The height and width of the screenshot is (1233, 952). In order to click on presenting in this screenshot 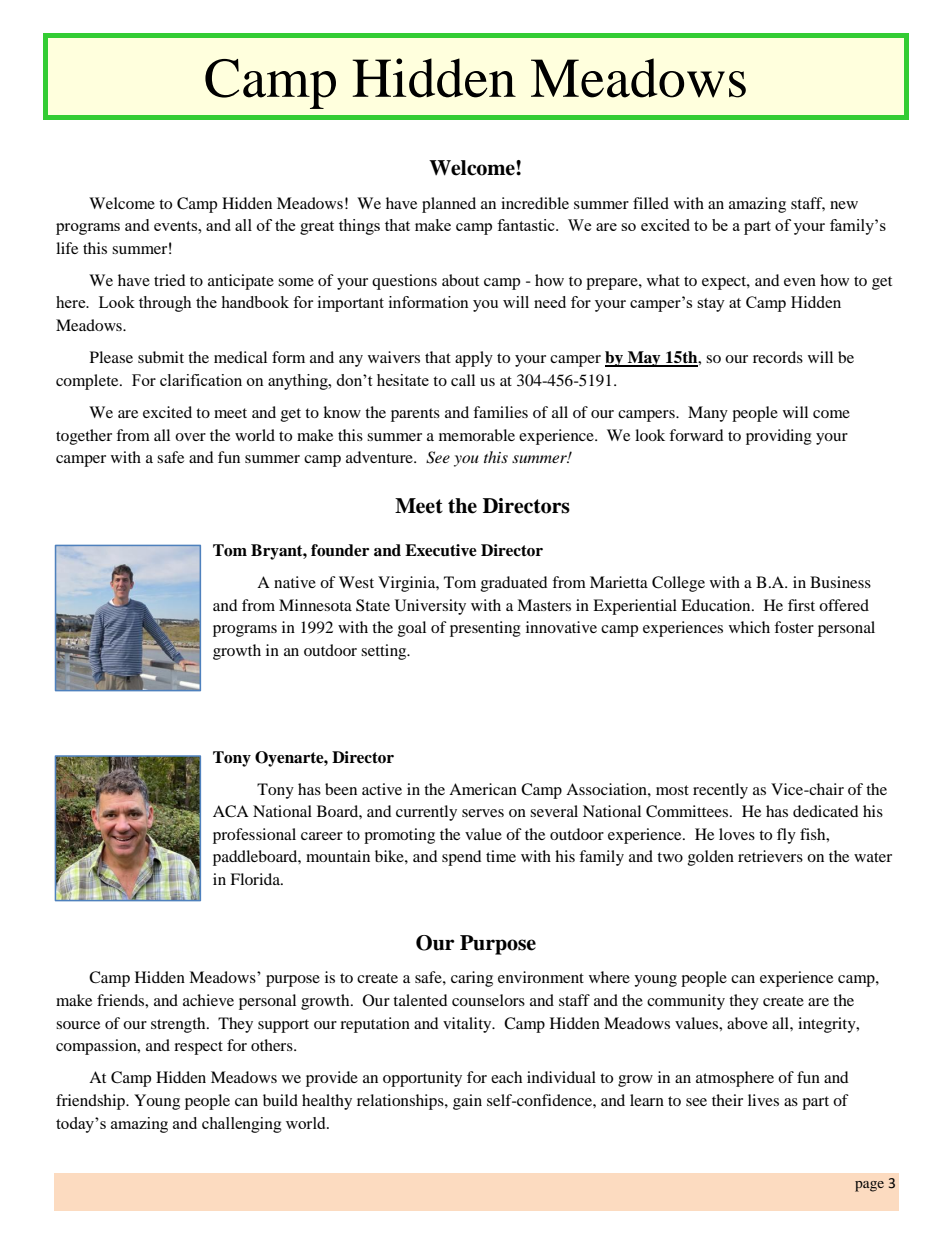, I will do `click(485, 629)`.
